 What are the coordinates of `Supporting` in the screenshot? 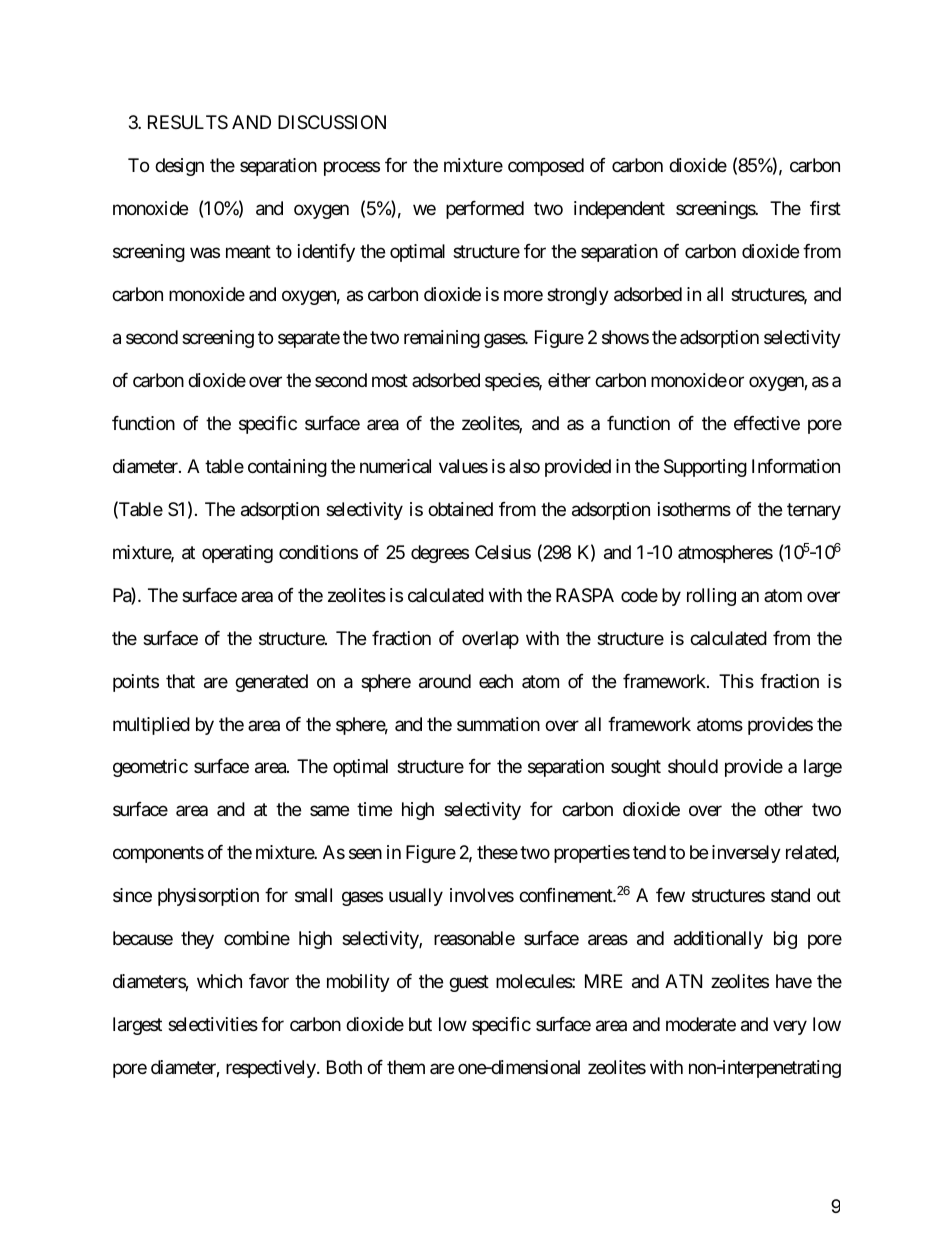 It's located at (705, 468).
